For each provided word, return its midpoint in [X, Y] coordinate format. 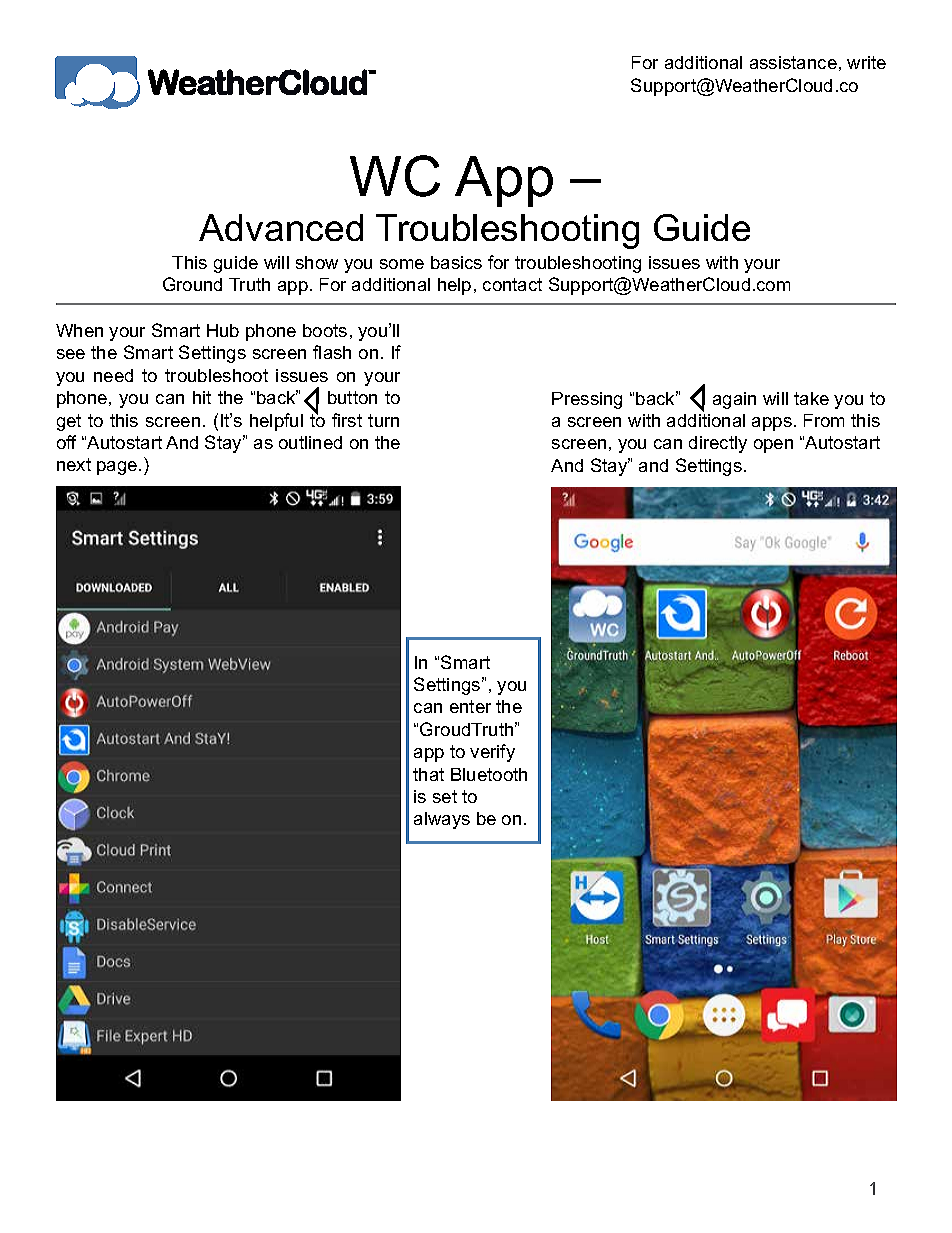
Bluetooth [489, 774]
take [811, 398]
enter [470, 706]
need [113, 375]
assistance [793, 62]
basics [456, 262]
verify [492, 753]
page [118, 468]
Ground [192, 284]
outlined [310, 442]
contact [512, 284]
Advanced [281, 227]
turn [383, 420]
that [428, 774]
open [773, 446]
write [866, 62]
